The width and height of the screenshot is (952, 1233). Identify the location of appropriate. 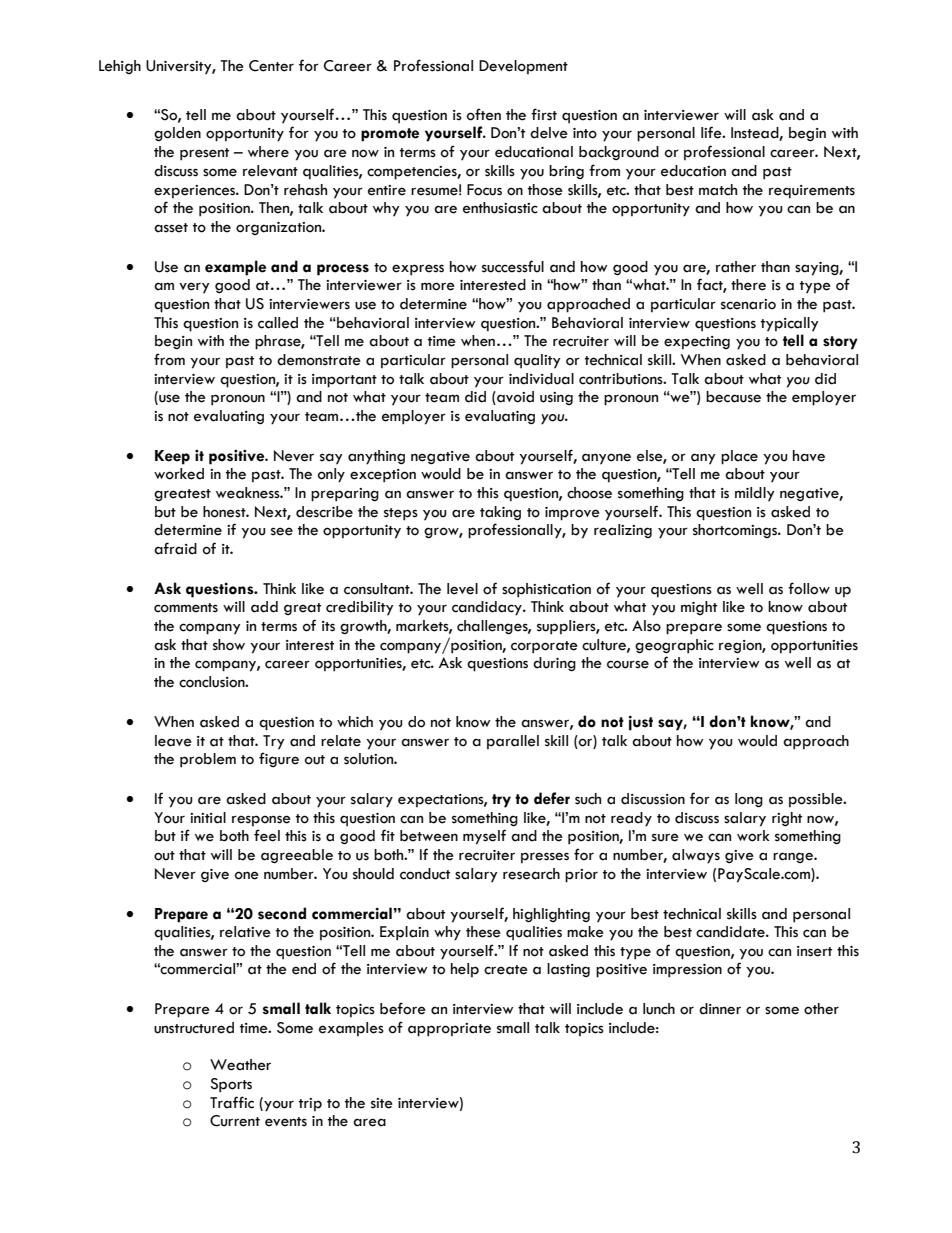
(449, 1030).
